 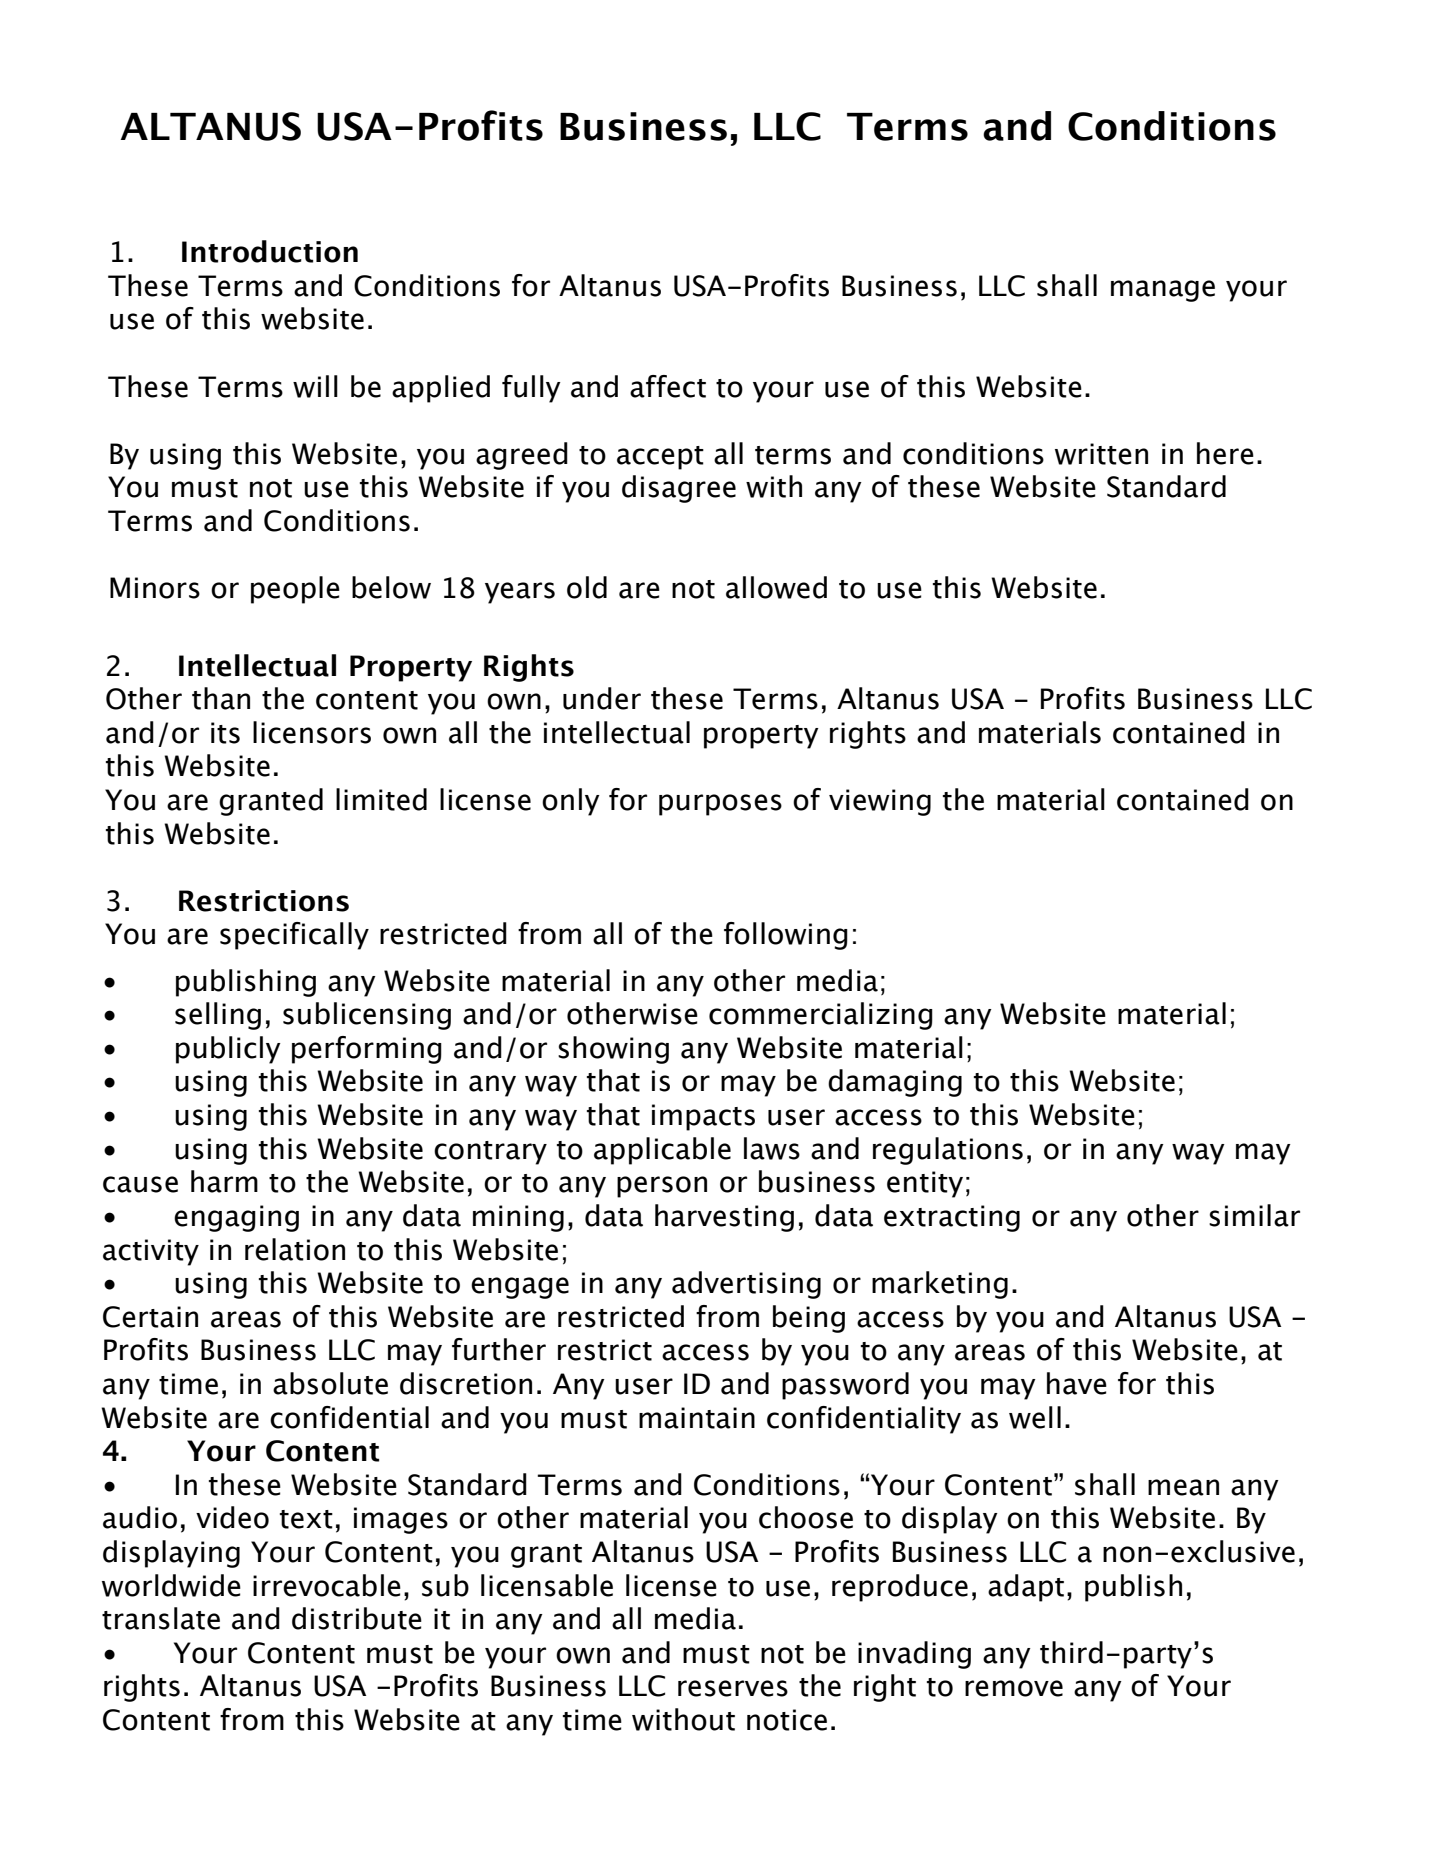 I want to click on selling, so click(x=218, y=1016).
